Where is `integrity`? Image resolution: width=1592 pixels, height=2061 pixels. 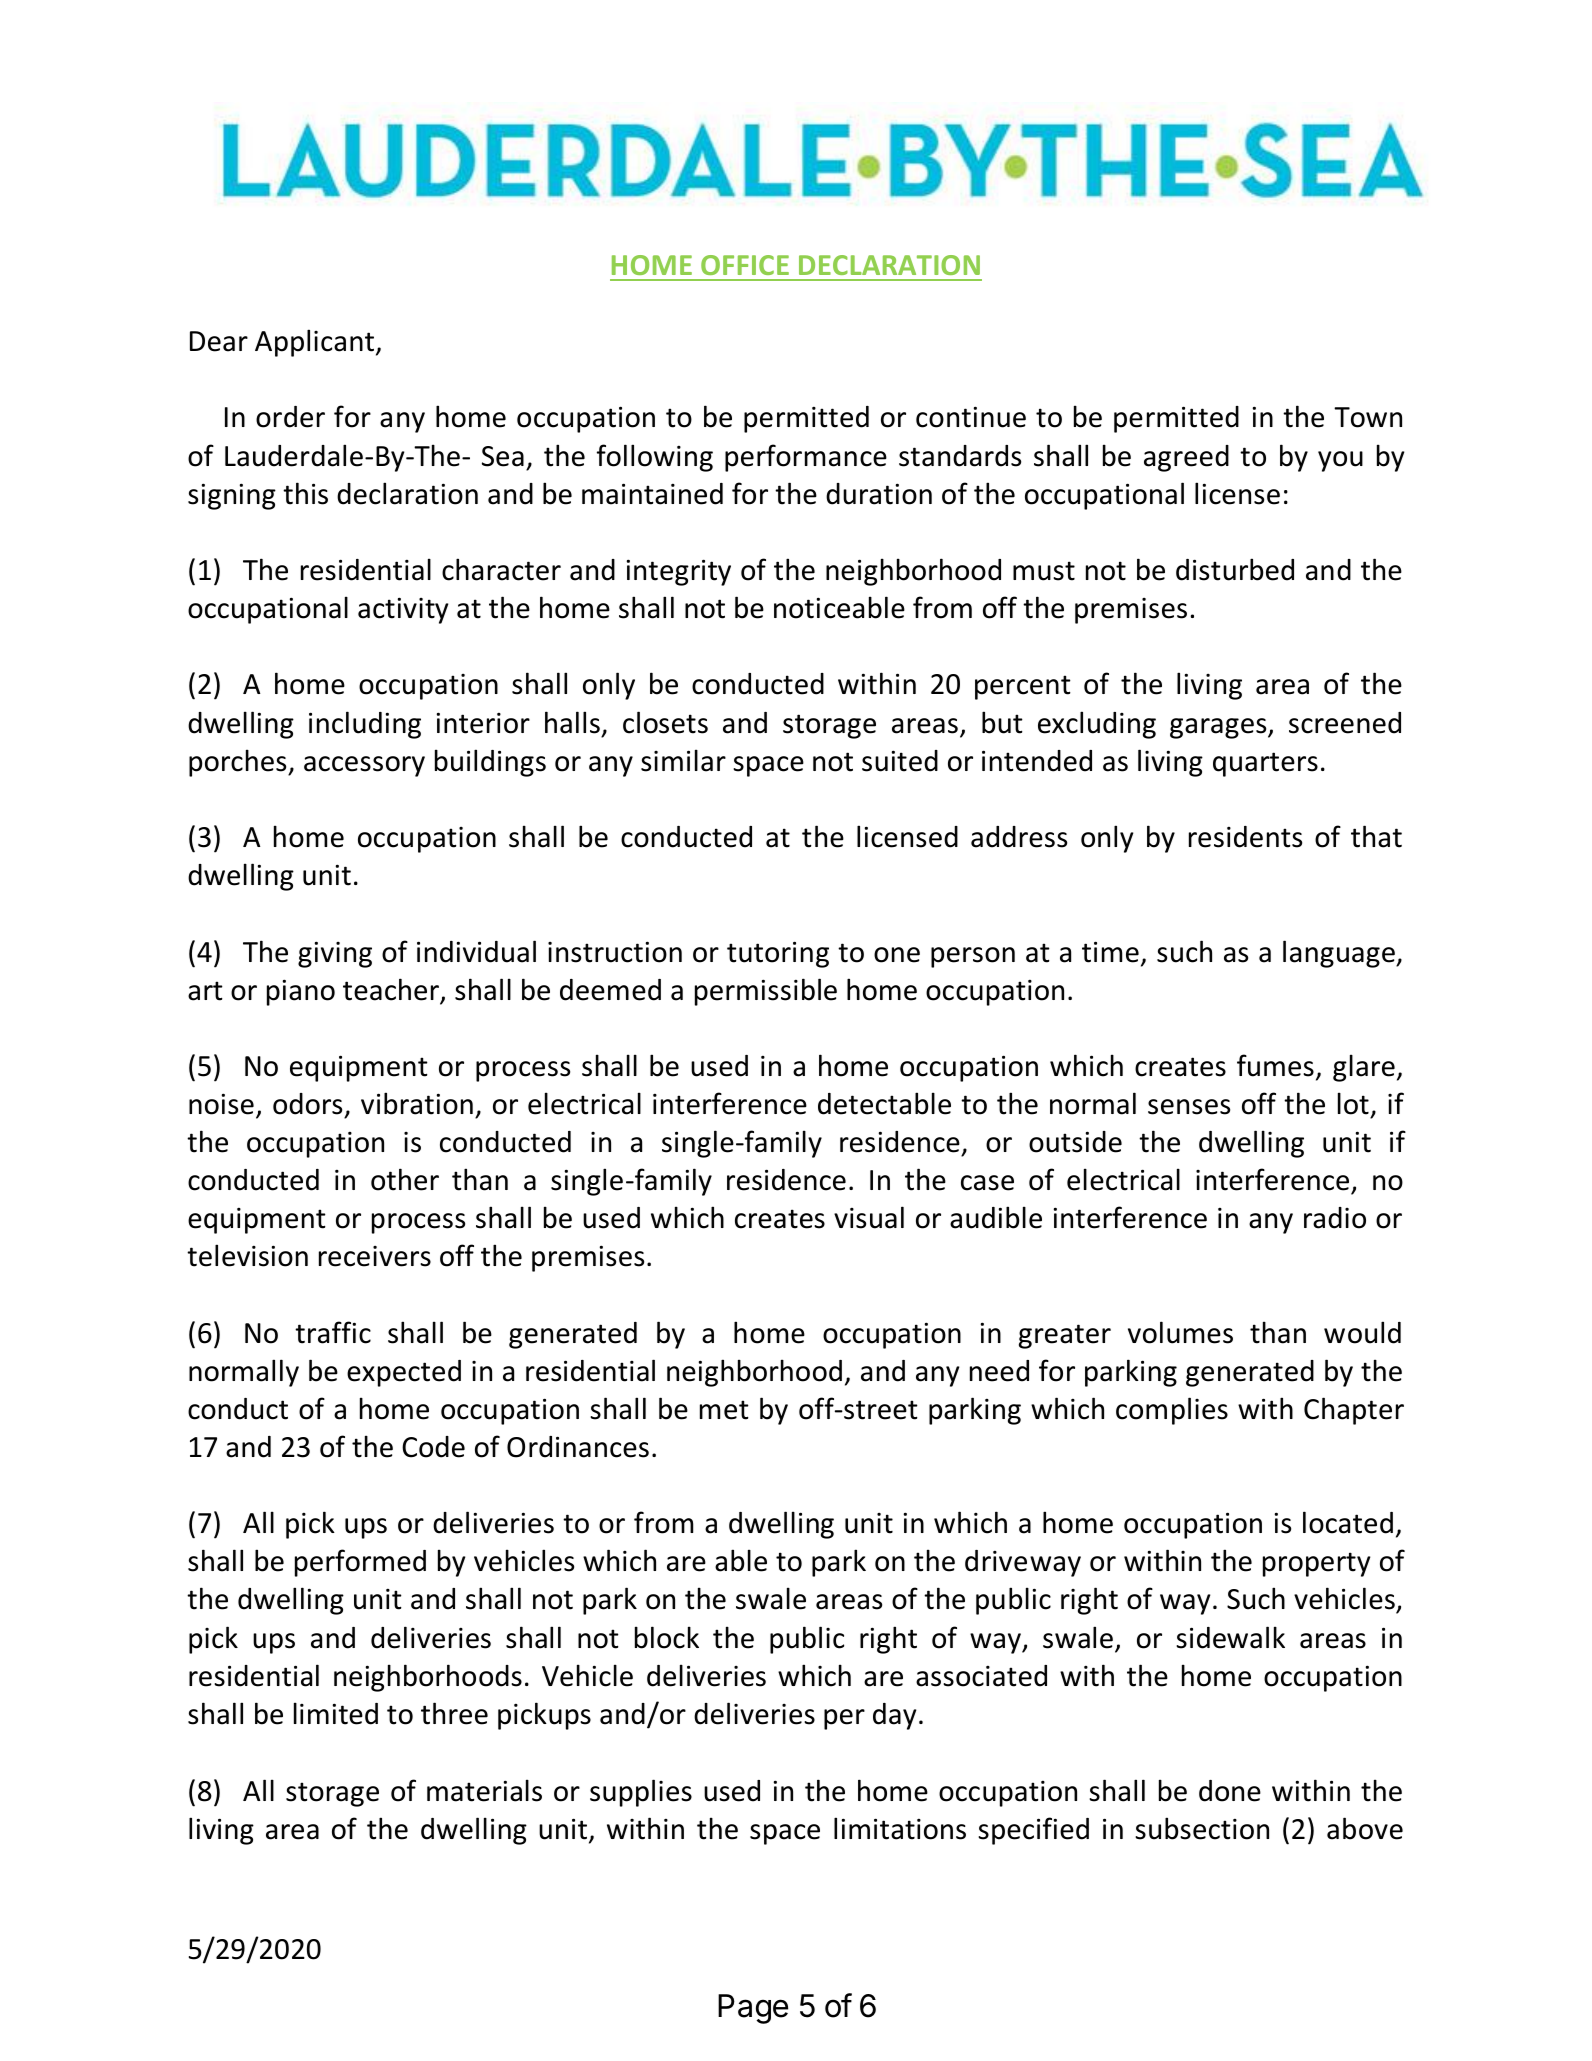 integrity is located at coordinates (679, 572).
